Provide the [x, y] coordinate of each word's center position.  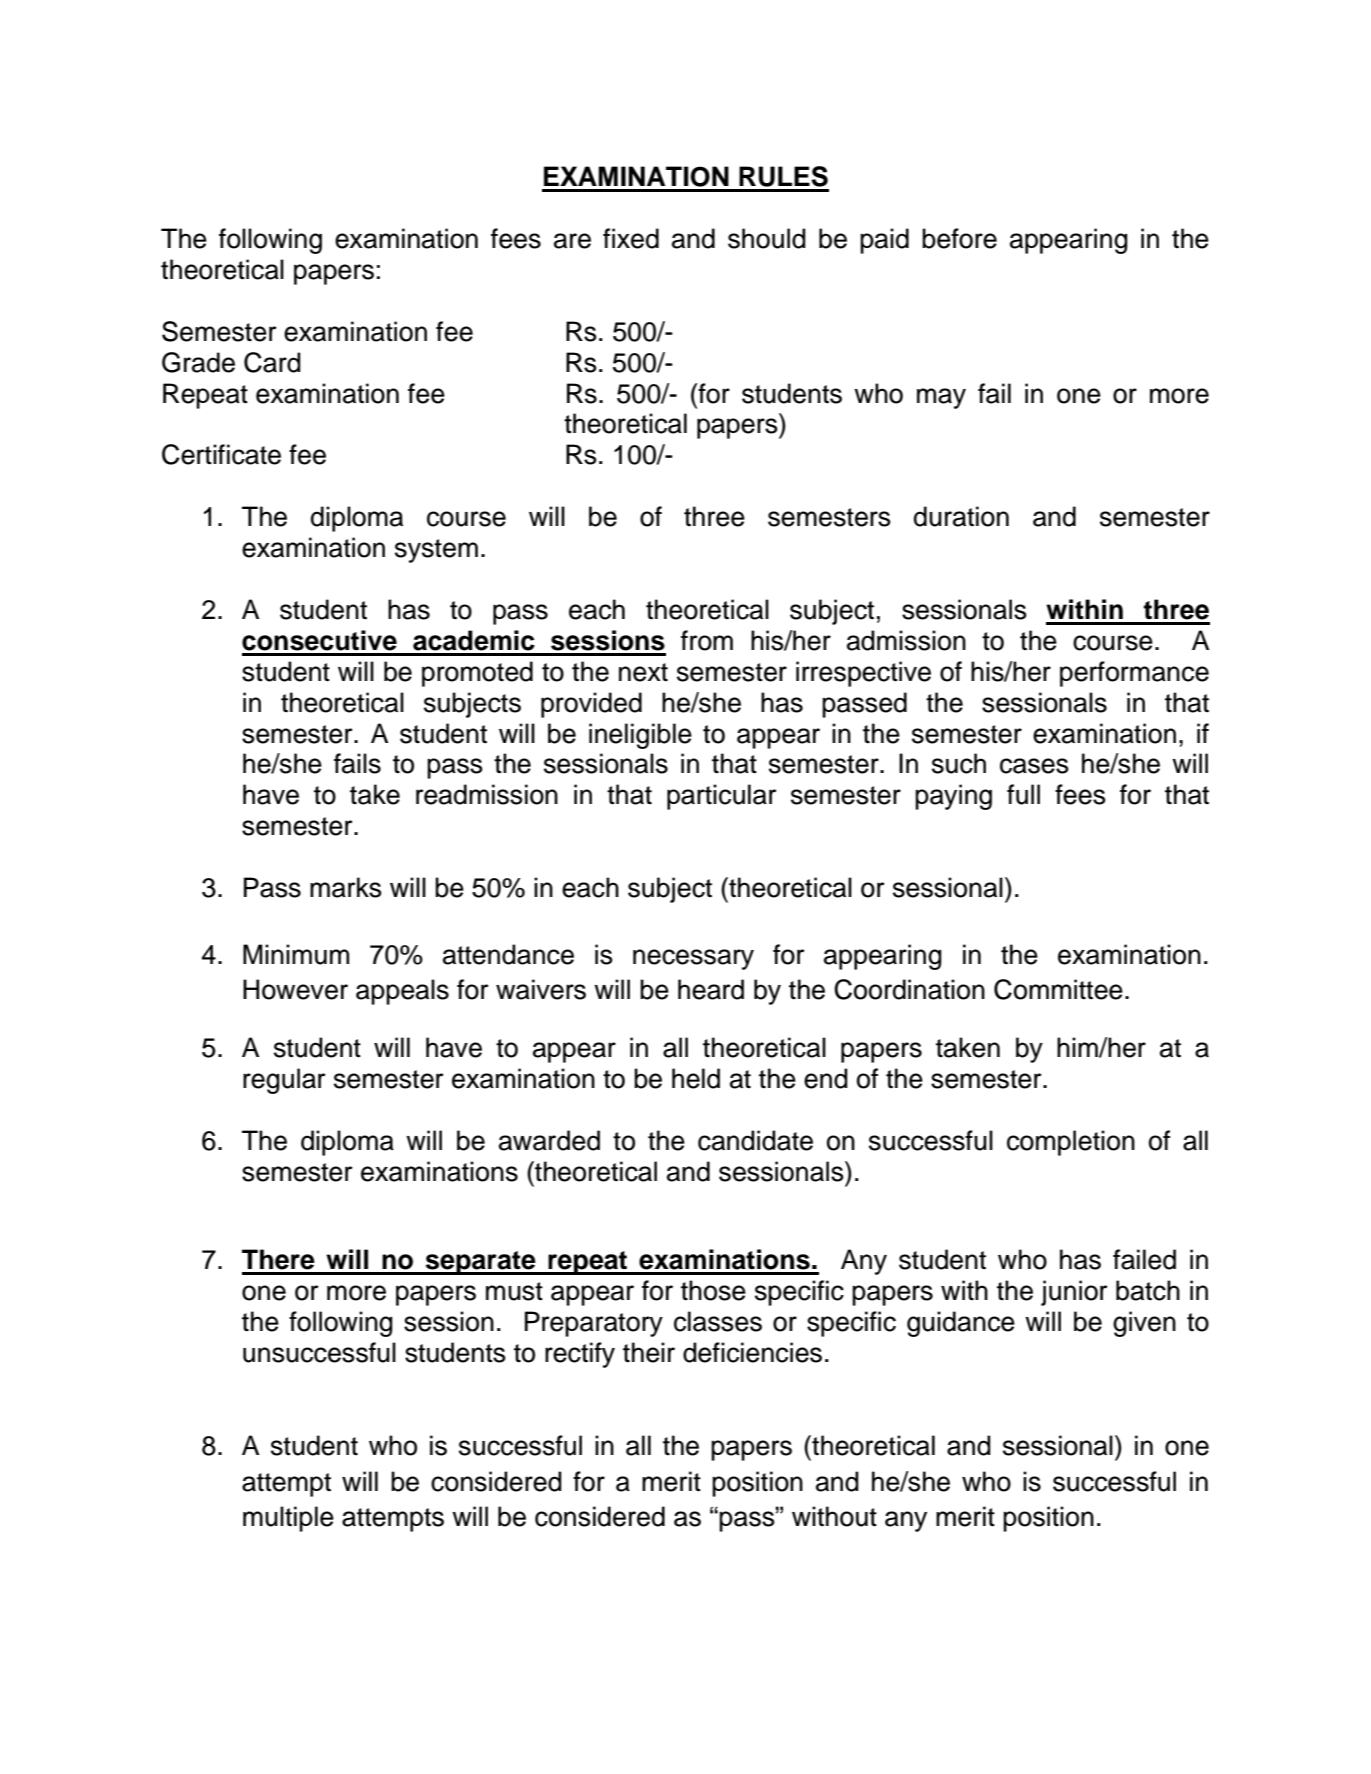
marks [346, 887]
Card [272, 362]
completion [1071, 1143]
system [436, 551]
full [1023, 794]
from [707, 640]
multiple [288, 1519]
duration [961, 516]
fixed [631, 238]
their [649, 1352]
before [959, 238]
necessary [693, 959]
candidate [755, 1140]
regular [284, 1081]
